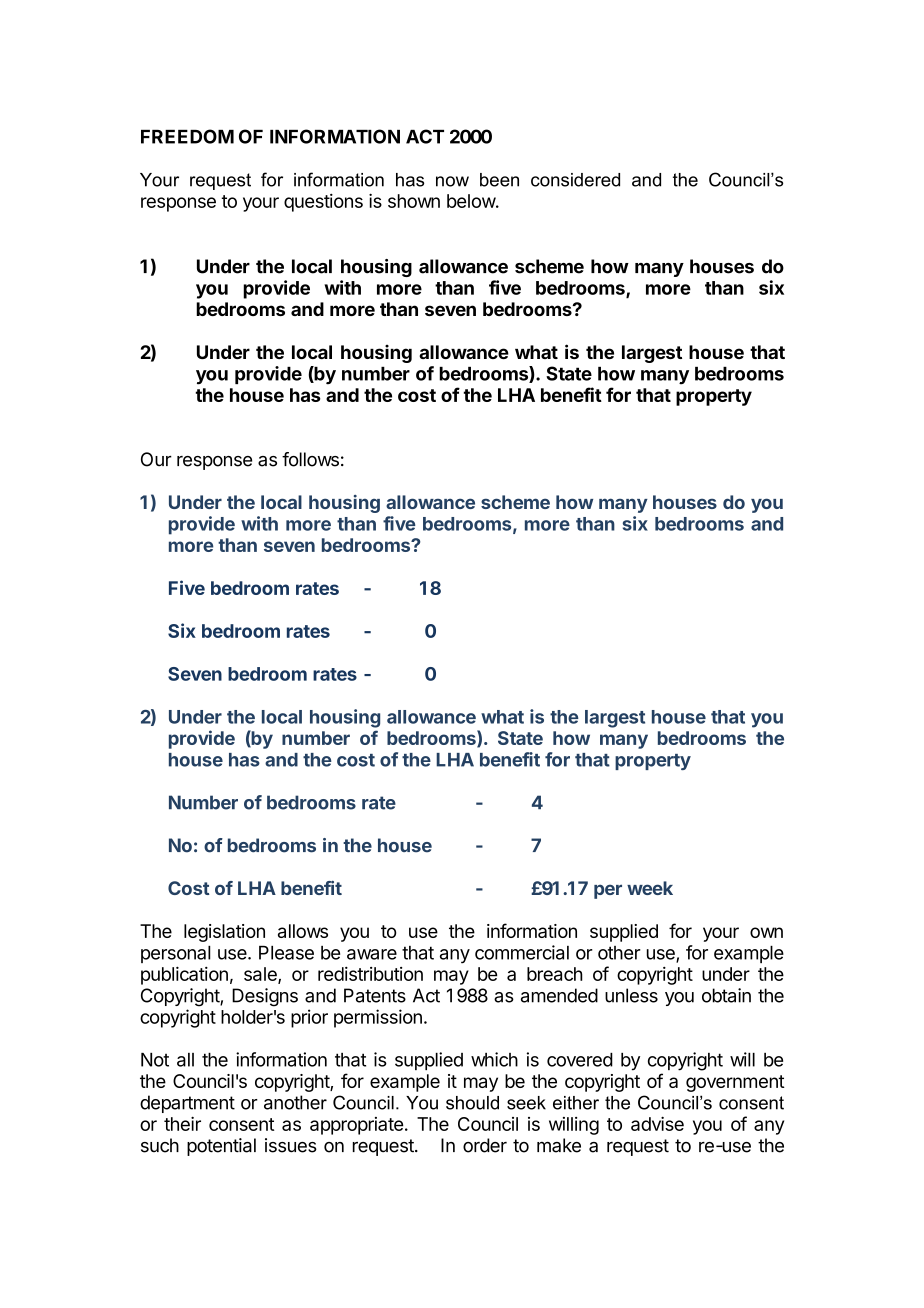 This screenshot has height=1308, width=924. Describe the element at coordinates (452, 181) in the screenshot. I see `now` at that location.
